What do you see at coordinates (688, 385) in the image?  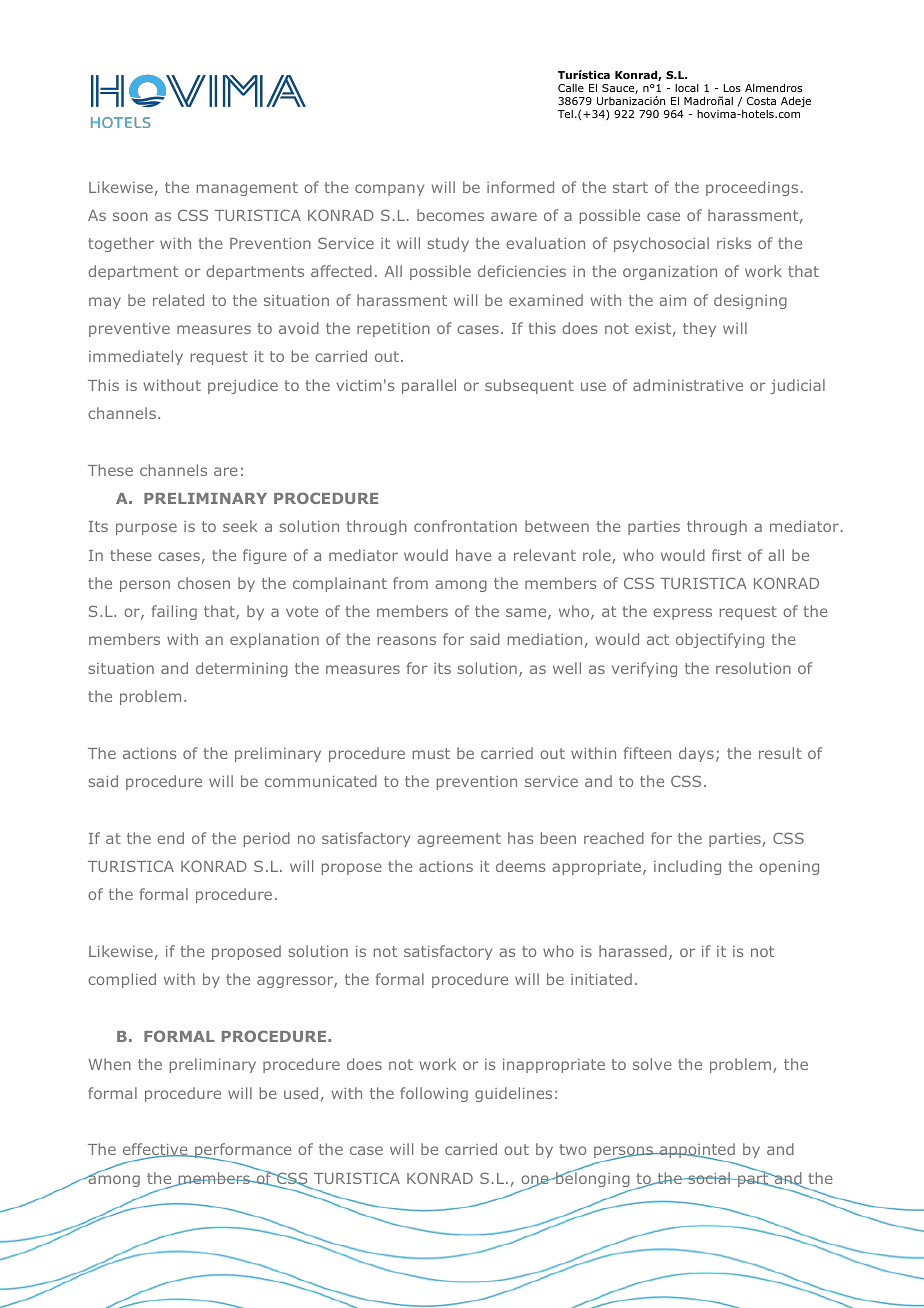 I see `administrative` at bounding box center [688, 385].
